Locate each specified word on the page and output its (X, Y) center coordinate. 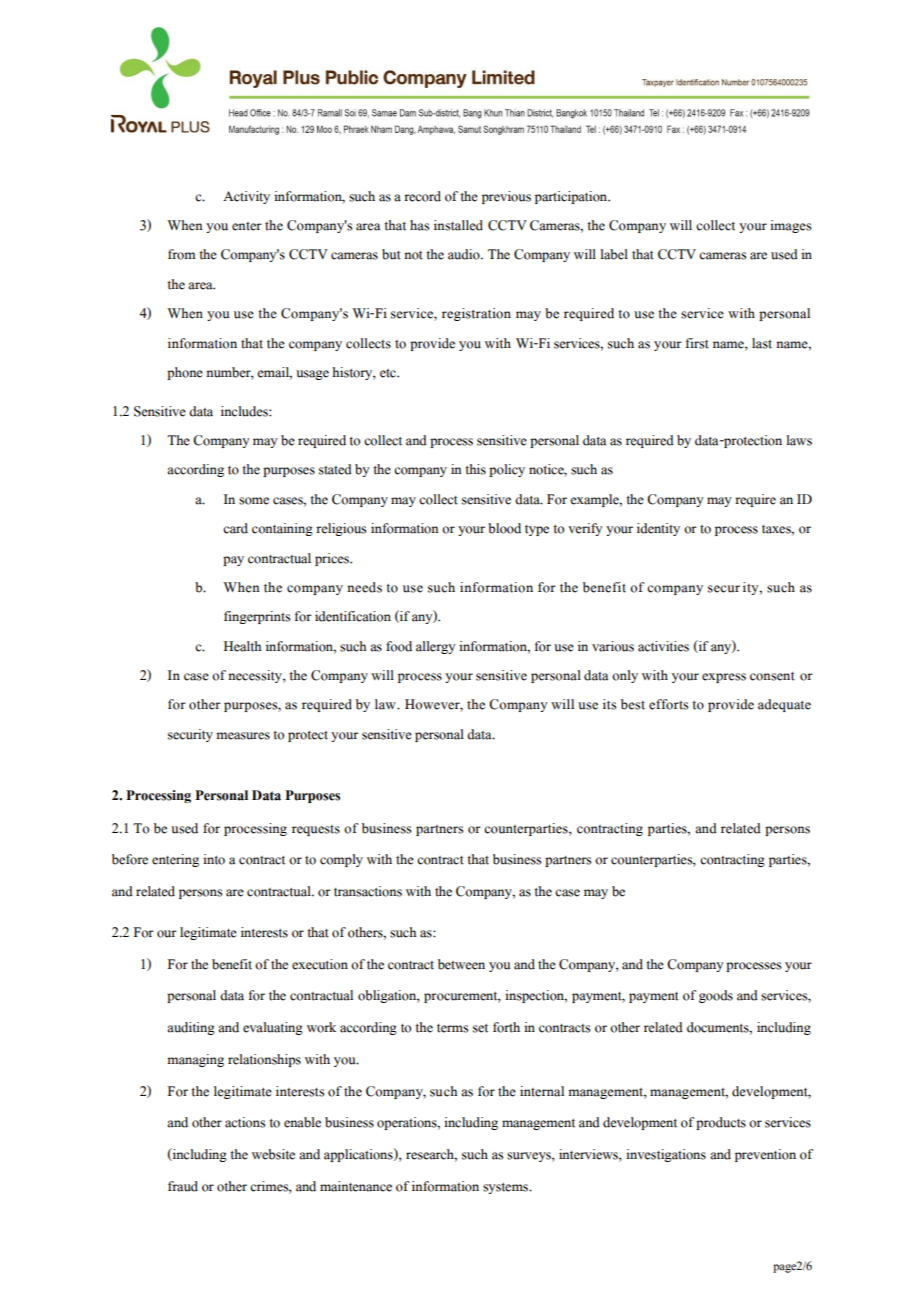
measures (243, 736)
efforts (668, 704)
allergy (436, 647)
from (182, 254)
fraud (183, 1186)
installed (458, 225)
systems (506, 1188)
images (790, 226)
